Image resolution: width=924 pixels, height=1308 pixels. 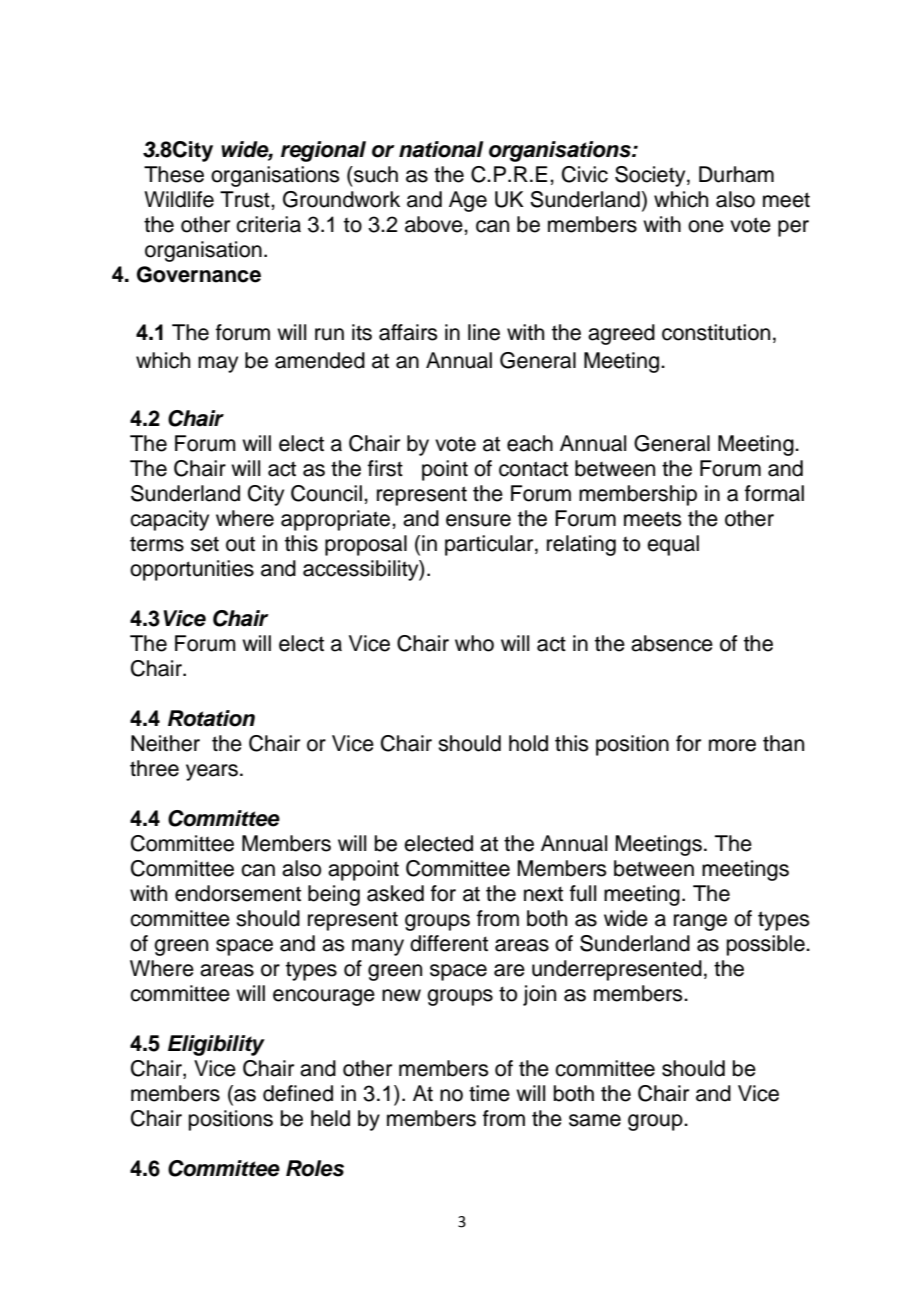 I want to click on may, so click(x=218, y=364).
